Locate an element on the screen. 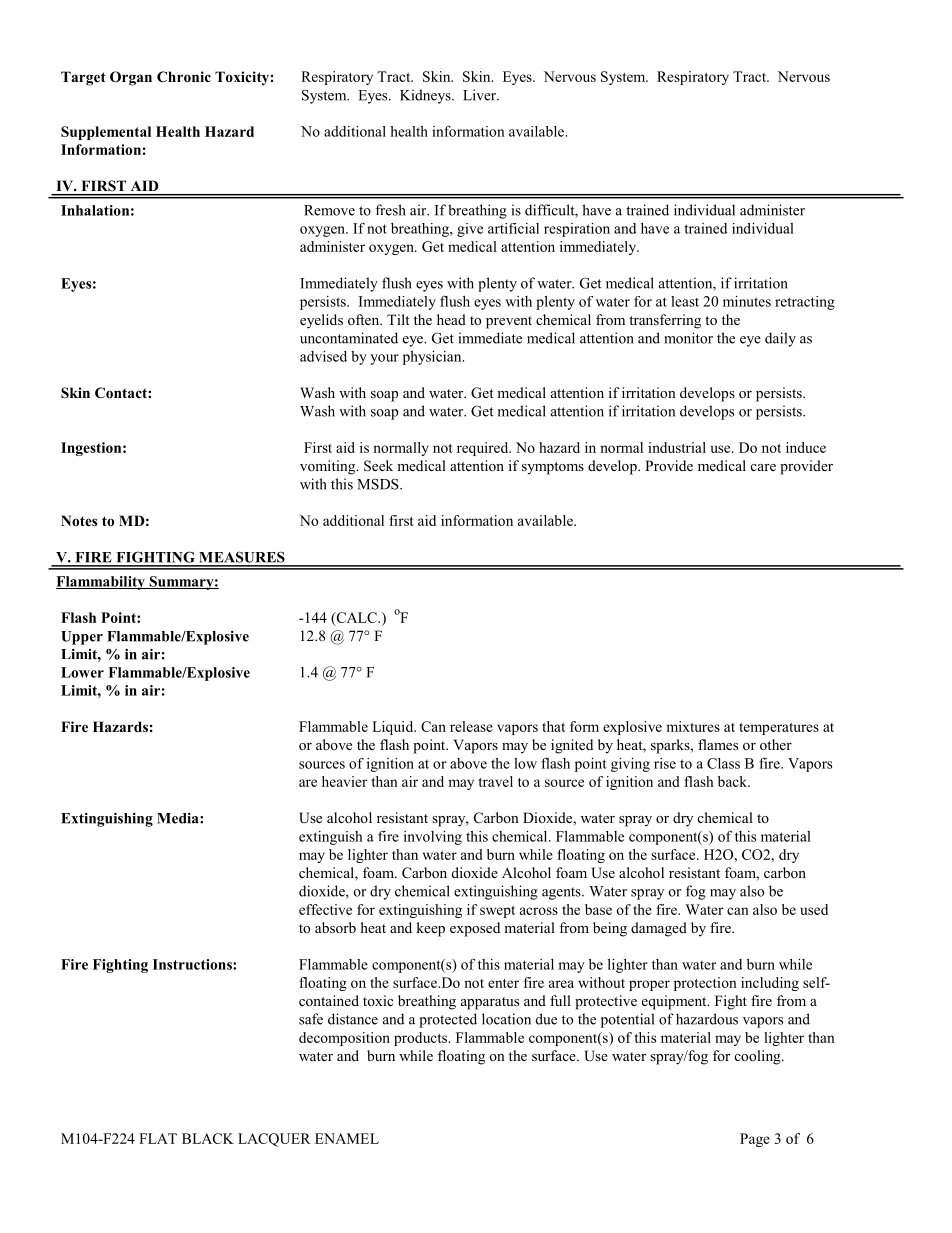  head is located at coordinates (451, 319).
